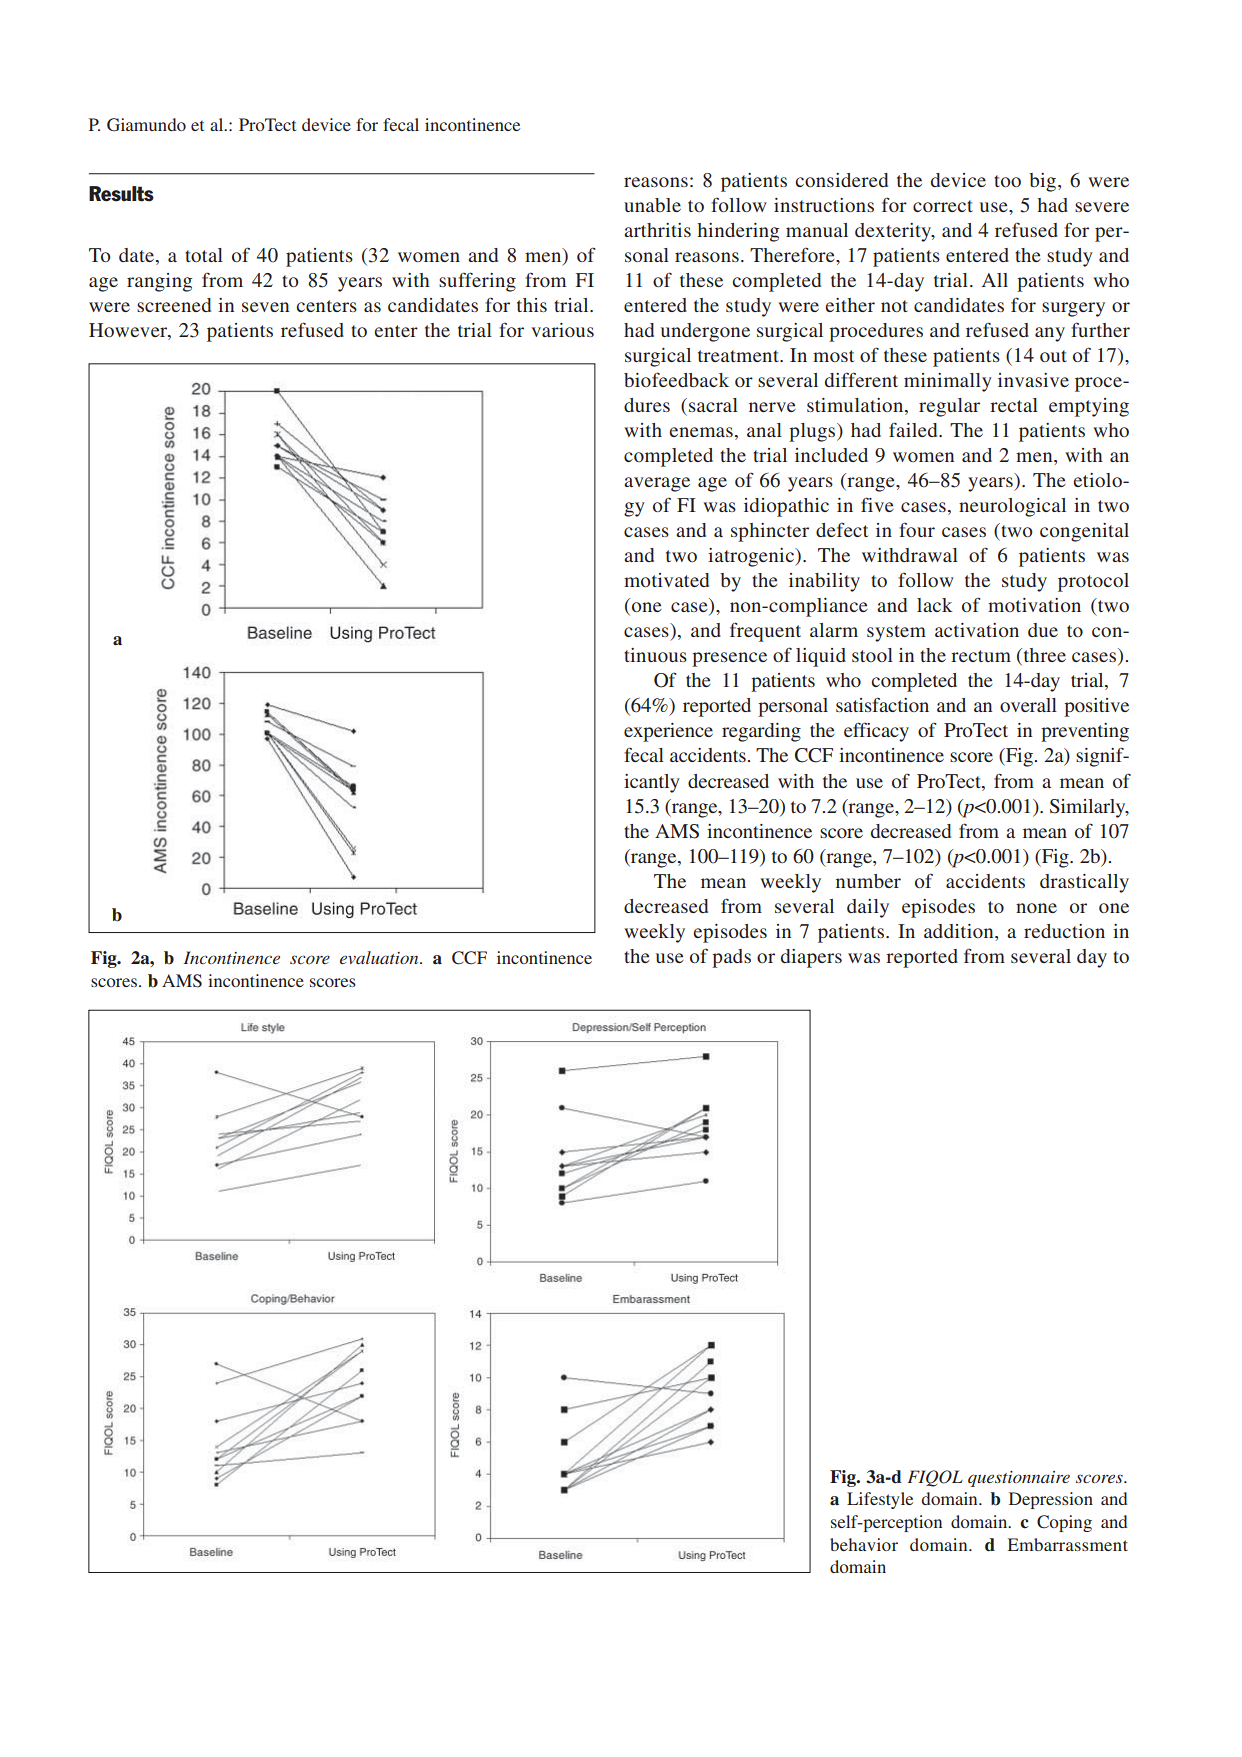  Describe the element at coordinates (657, 484) in the document. I see `average` at that location.
